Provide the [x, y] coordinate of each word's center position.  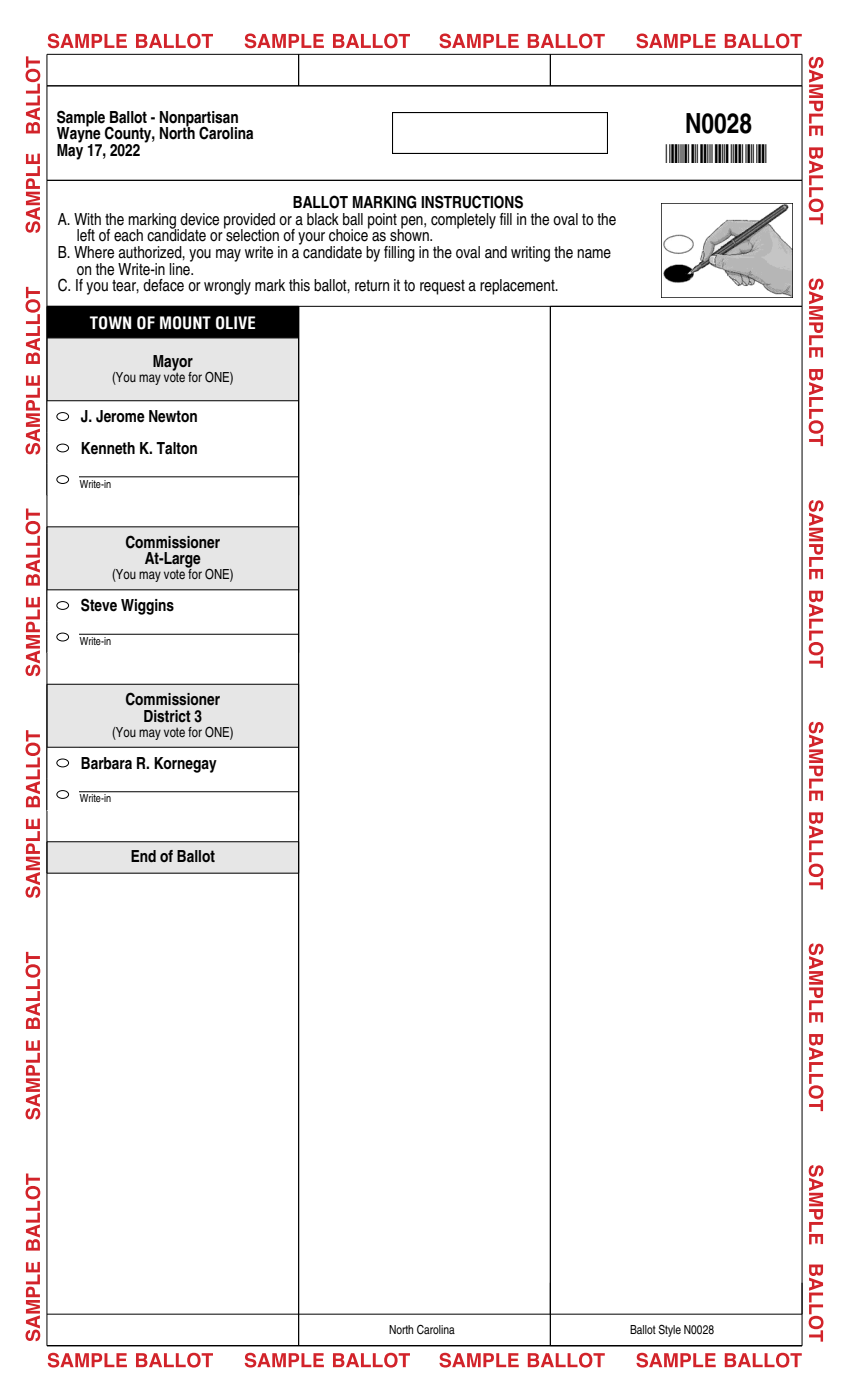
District [167, 716]
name [594, 254]
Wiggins [147, 607]
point [383, 222]
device [199, 219]
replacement [518, 287]
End [143, 856]
